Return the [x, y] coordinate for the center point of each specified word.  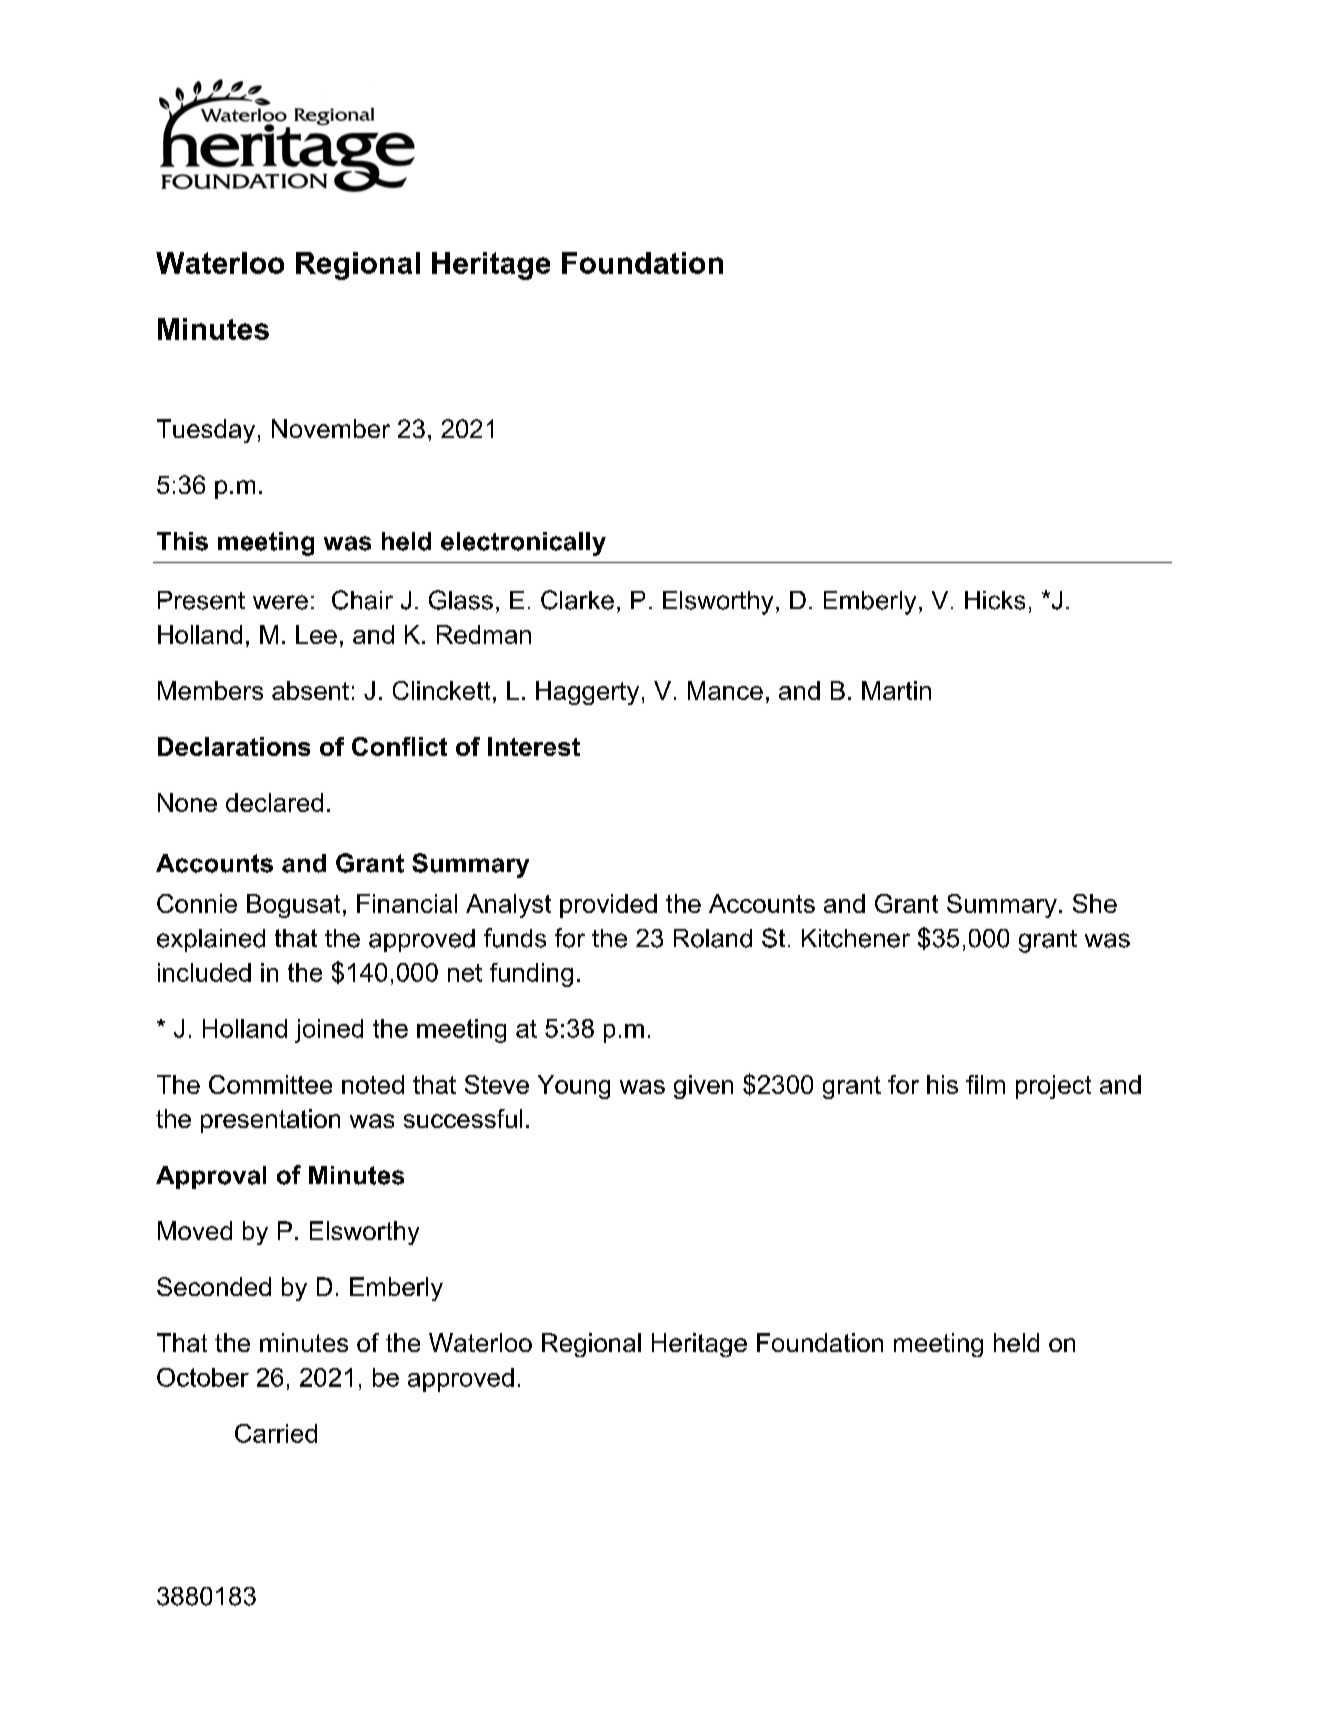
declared [274, 802]
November [331, 428]
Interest [534, 746]
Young [574, 1087]
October [203, 1377]
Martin [896, 690]
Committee [270, 1084]
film [985, 1084]
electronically [523, 544]
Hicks [995, 600]
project [1053, 1087]
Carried [276, 1433]
